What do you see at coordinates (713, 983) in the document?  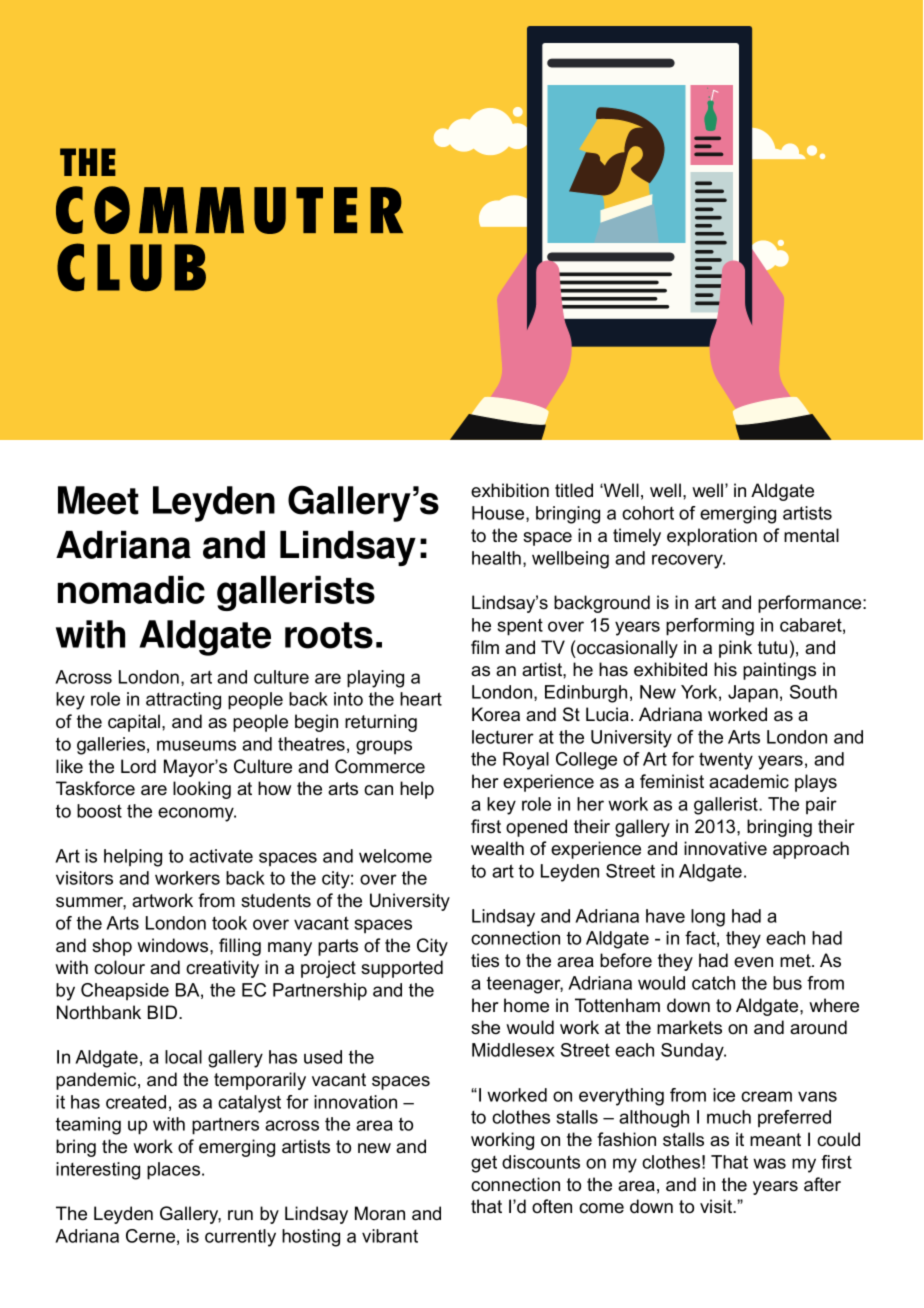 I see `catch` at bounding box center [713, 983].
